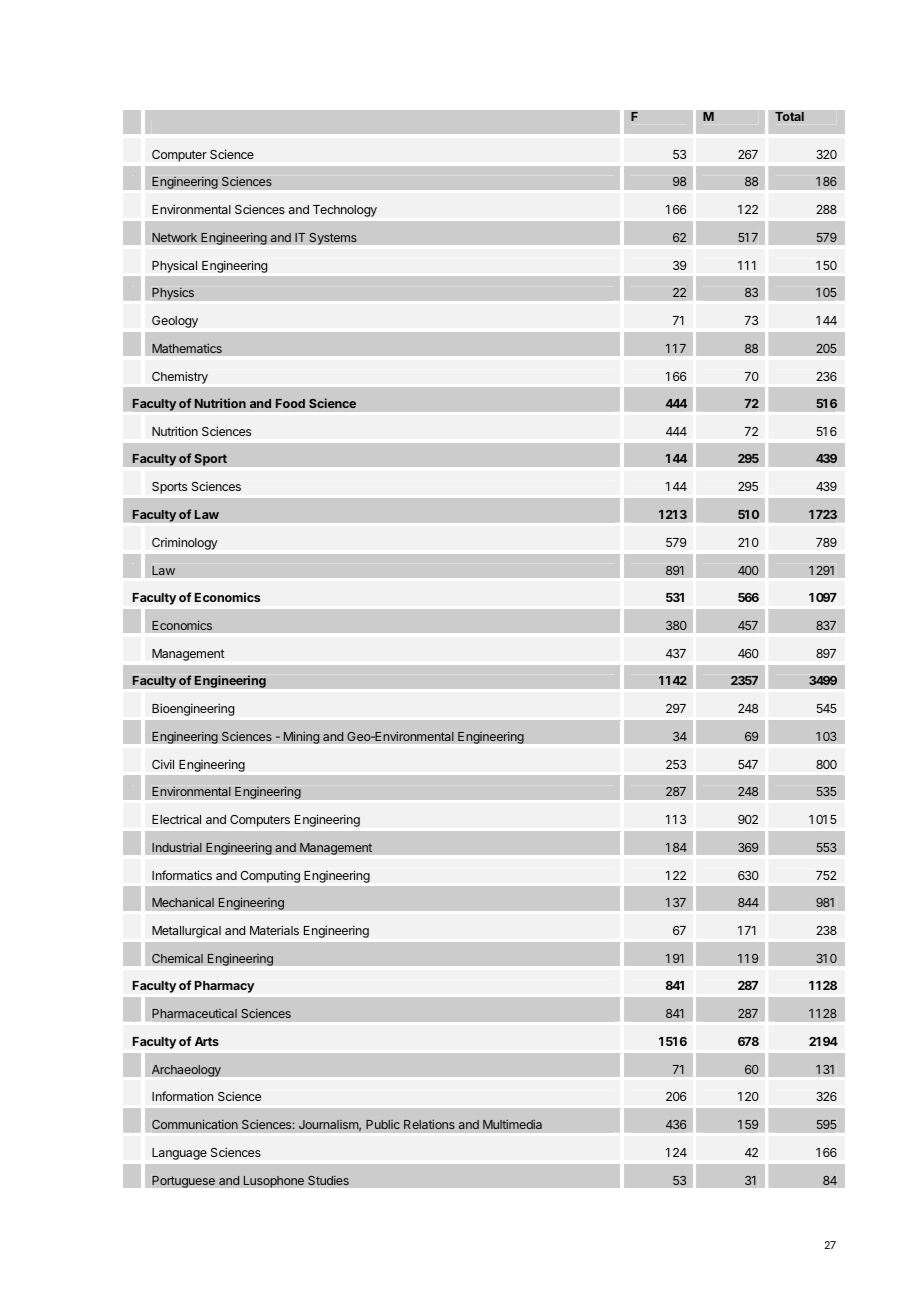 This page has height=1308, width=924. What do you see at coordinates (174, 237) in the page?
I see `Network` at bounding box center [174, 237].
